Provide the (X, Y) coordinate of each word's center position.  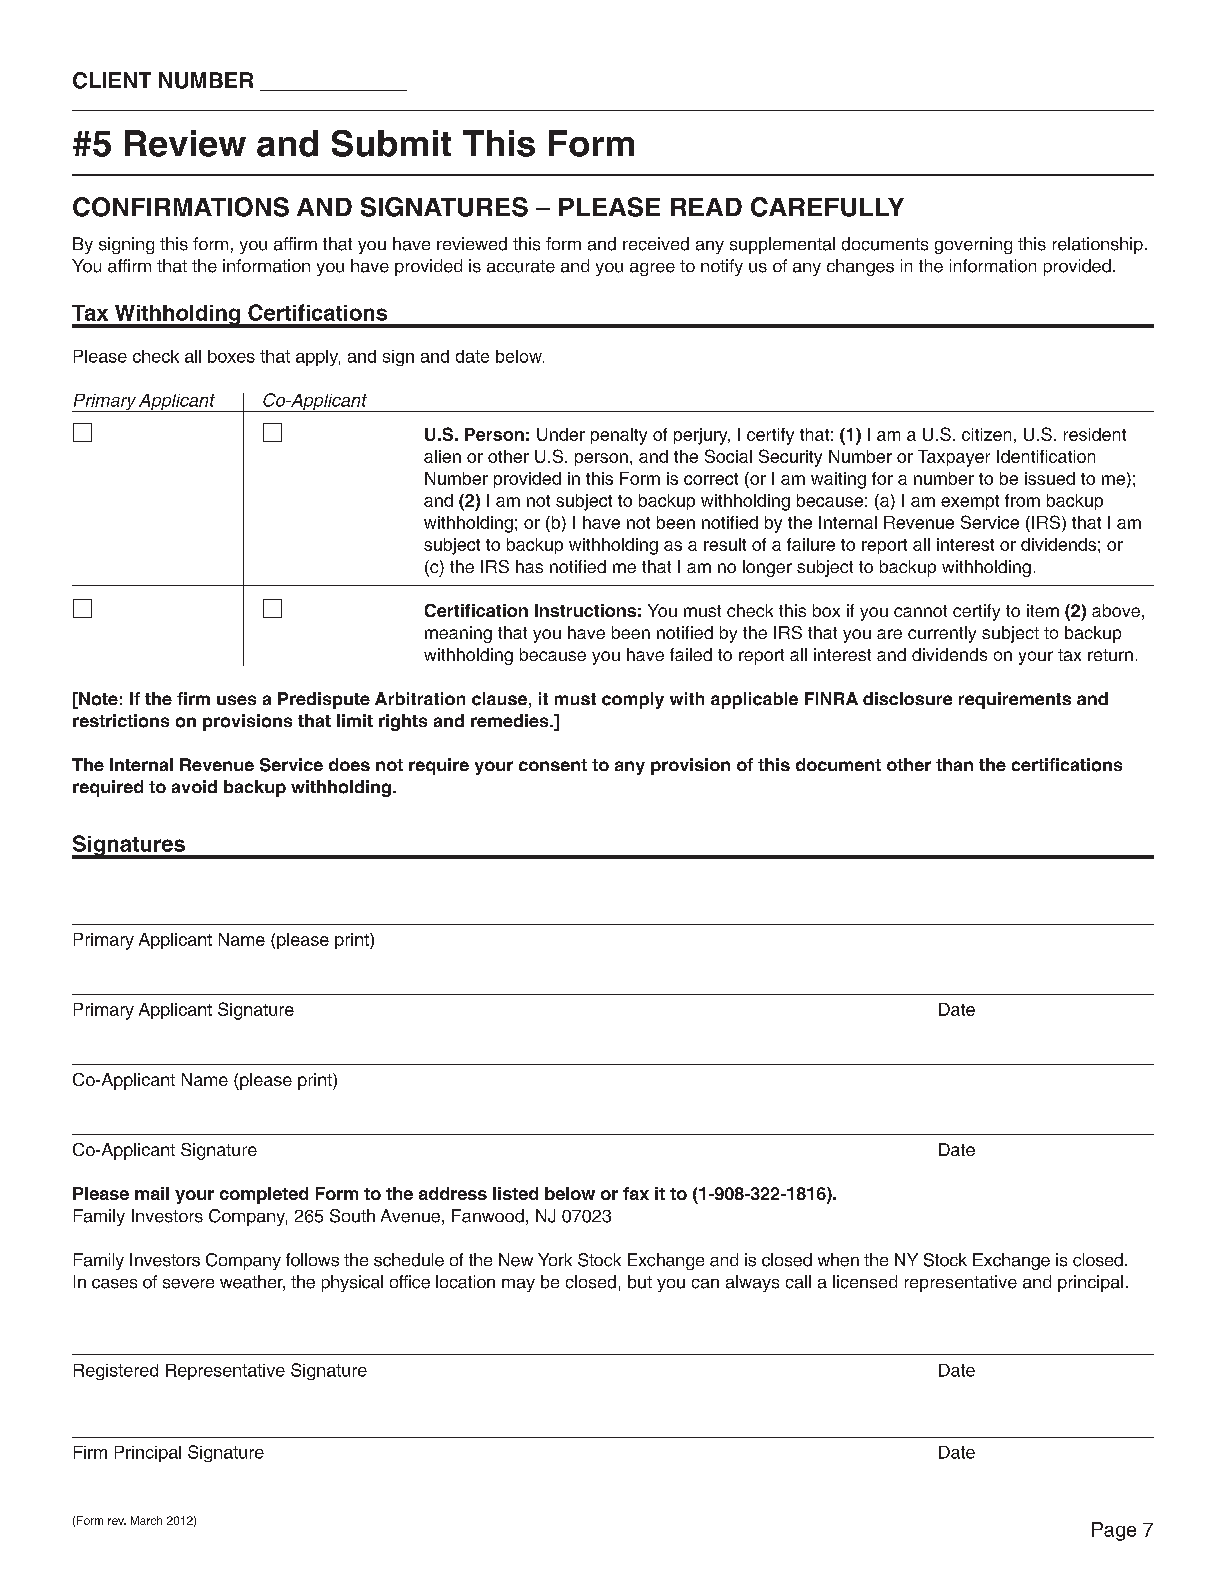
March (146, 1520)
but (640, 1282)
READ (706, 207)
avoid (194, 786)
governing (973, 245)
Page (1114, 1531)
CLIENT (112, 80)
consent (553, 765)
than (954, 764)
